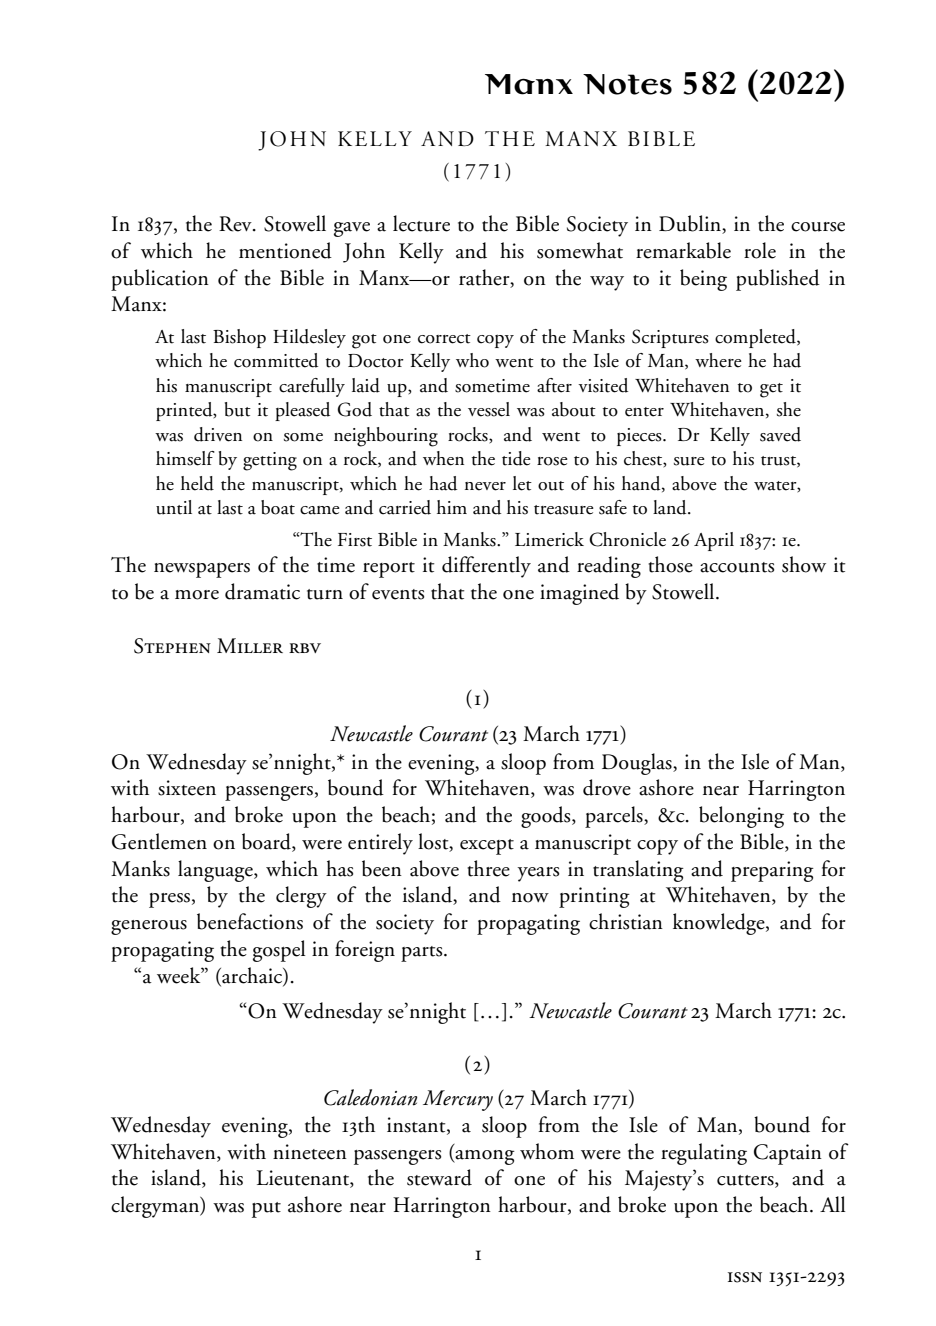 The width and height of the screenshot is (936, 1326). I want to click on Notes, so click(627, 84).
